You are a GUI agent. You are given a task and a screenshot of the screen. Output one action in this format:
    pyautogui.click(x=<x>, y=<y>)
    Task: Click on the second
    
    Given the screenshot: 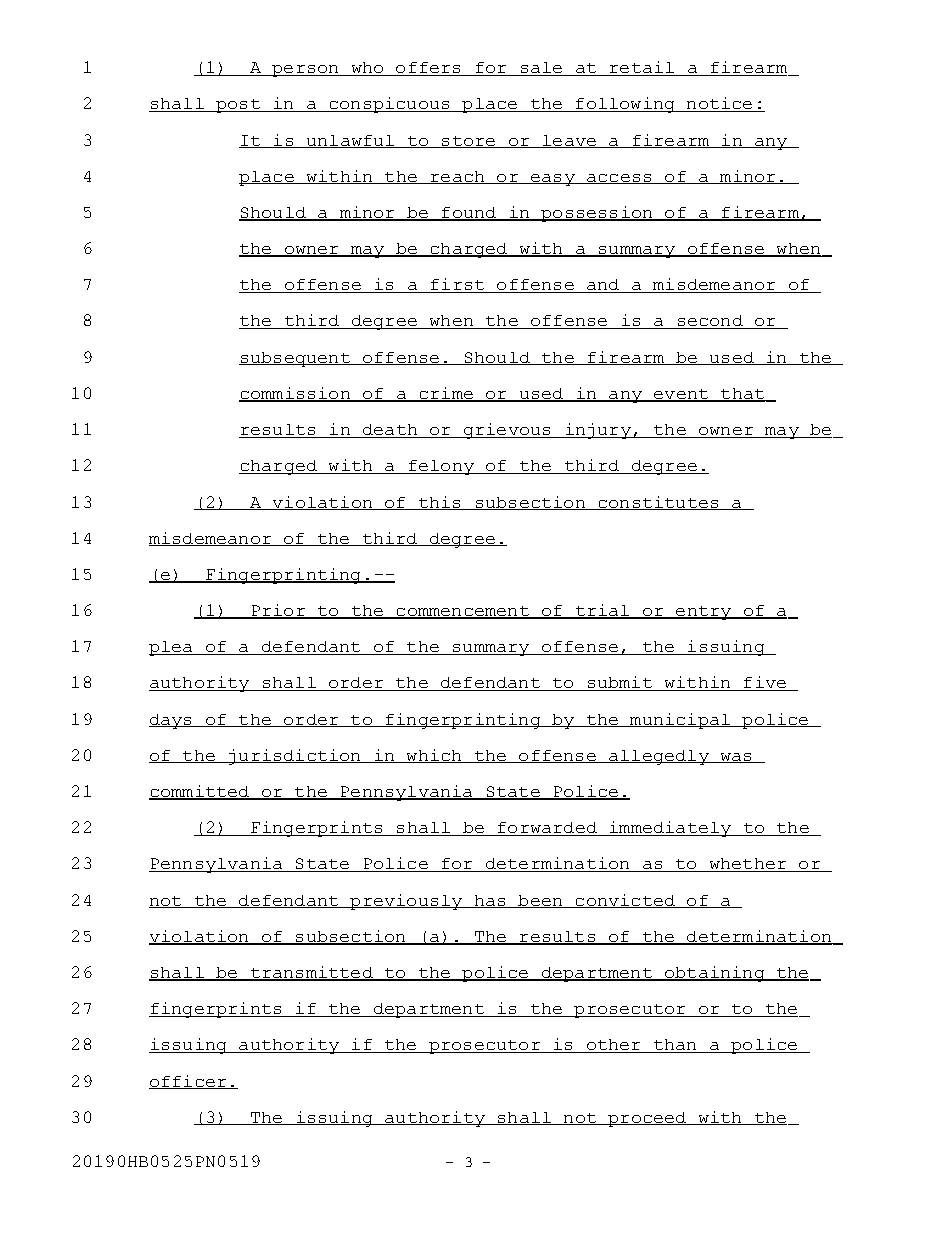 What is the action you would take?
    pyautogui.click(x=710, y=322)
